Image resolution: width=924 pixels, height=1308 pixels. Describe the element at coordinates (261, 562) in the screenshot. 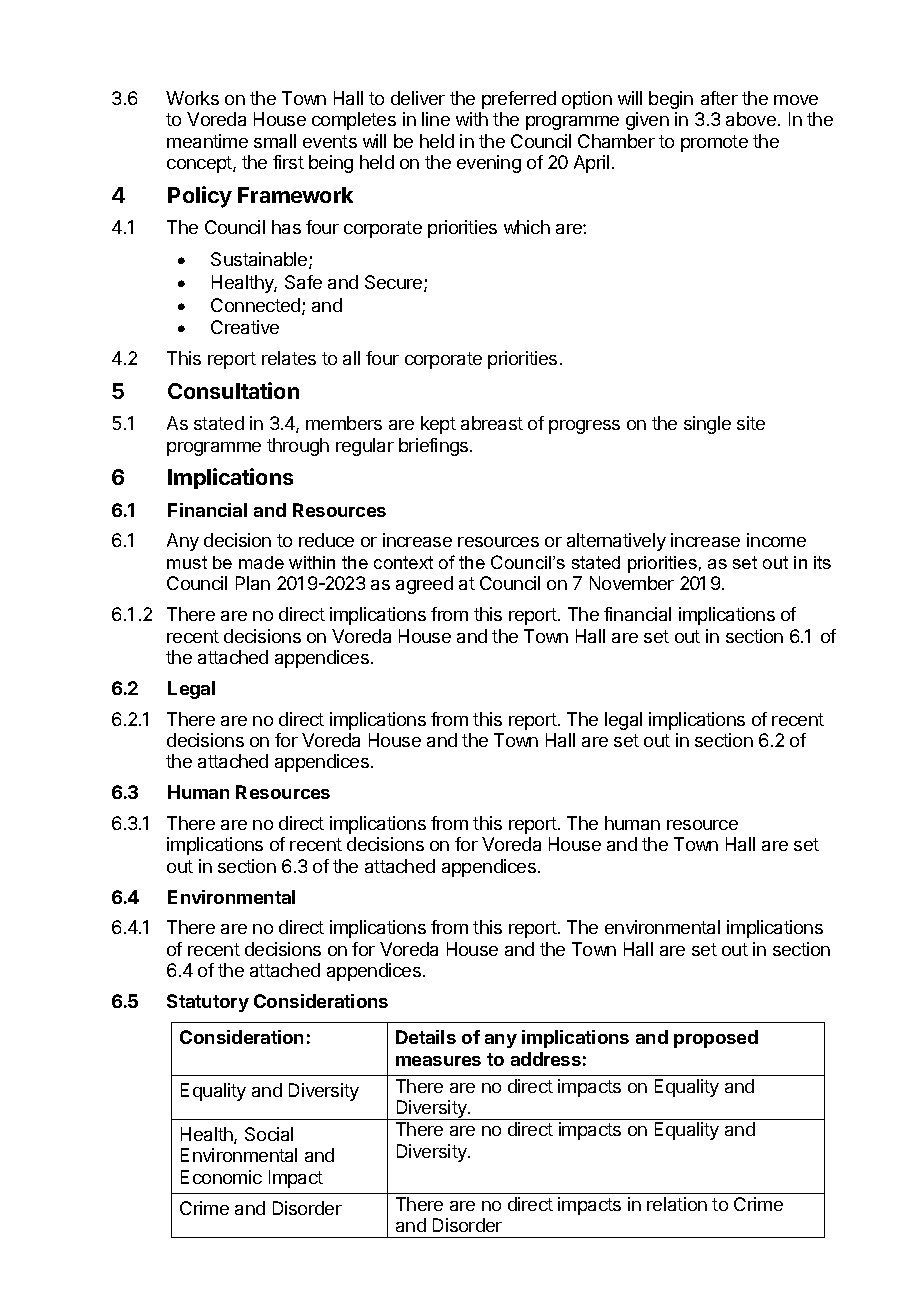

I see `made` at that location.
